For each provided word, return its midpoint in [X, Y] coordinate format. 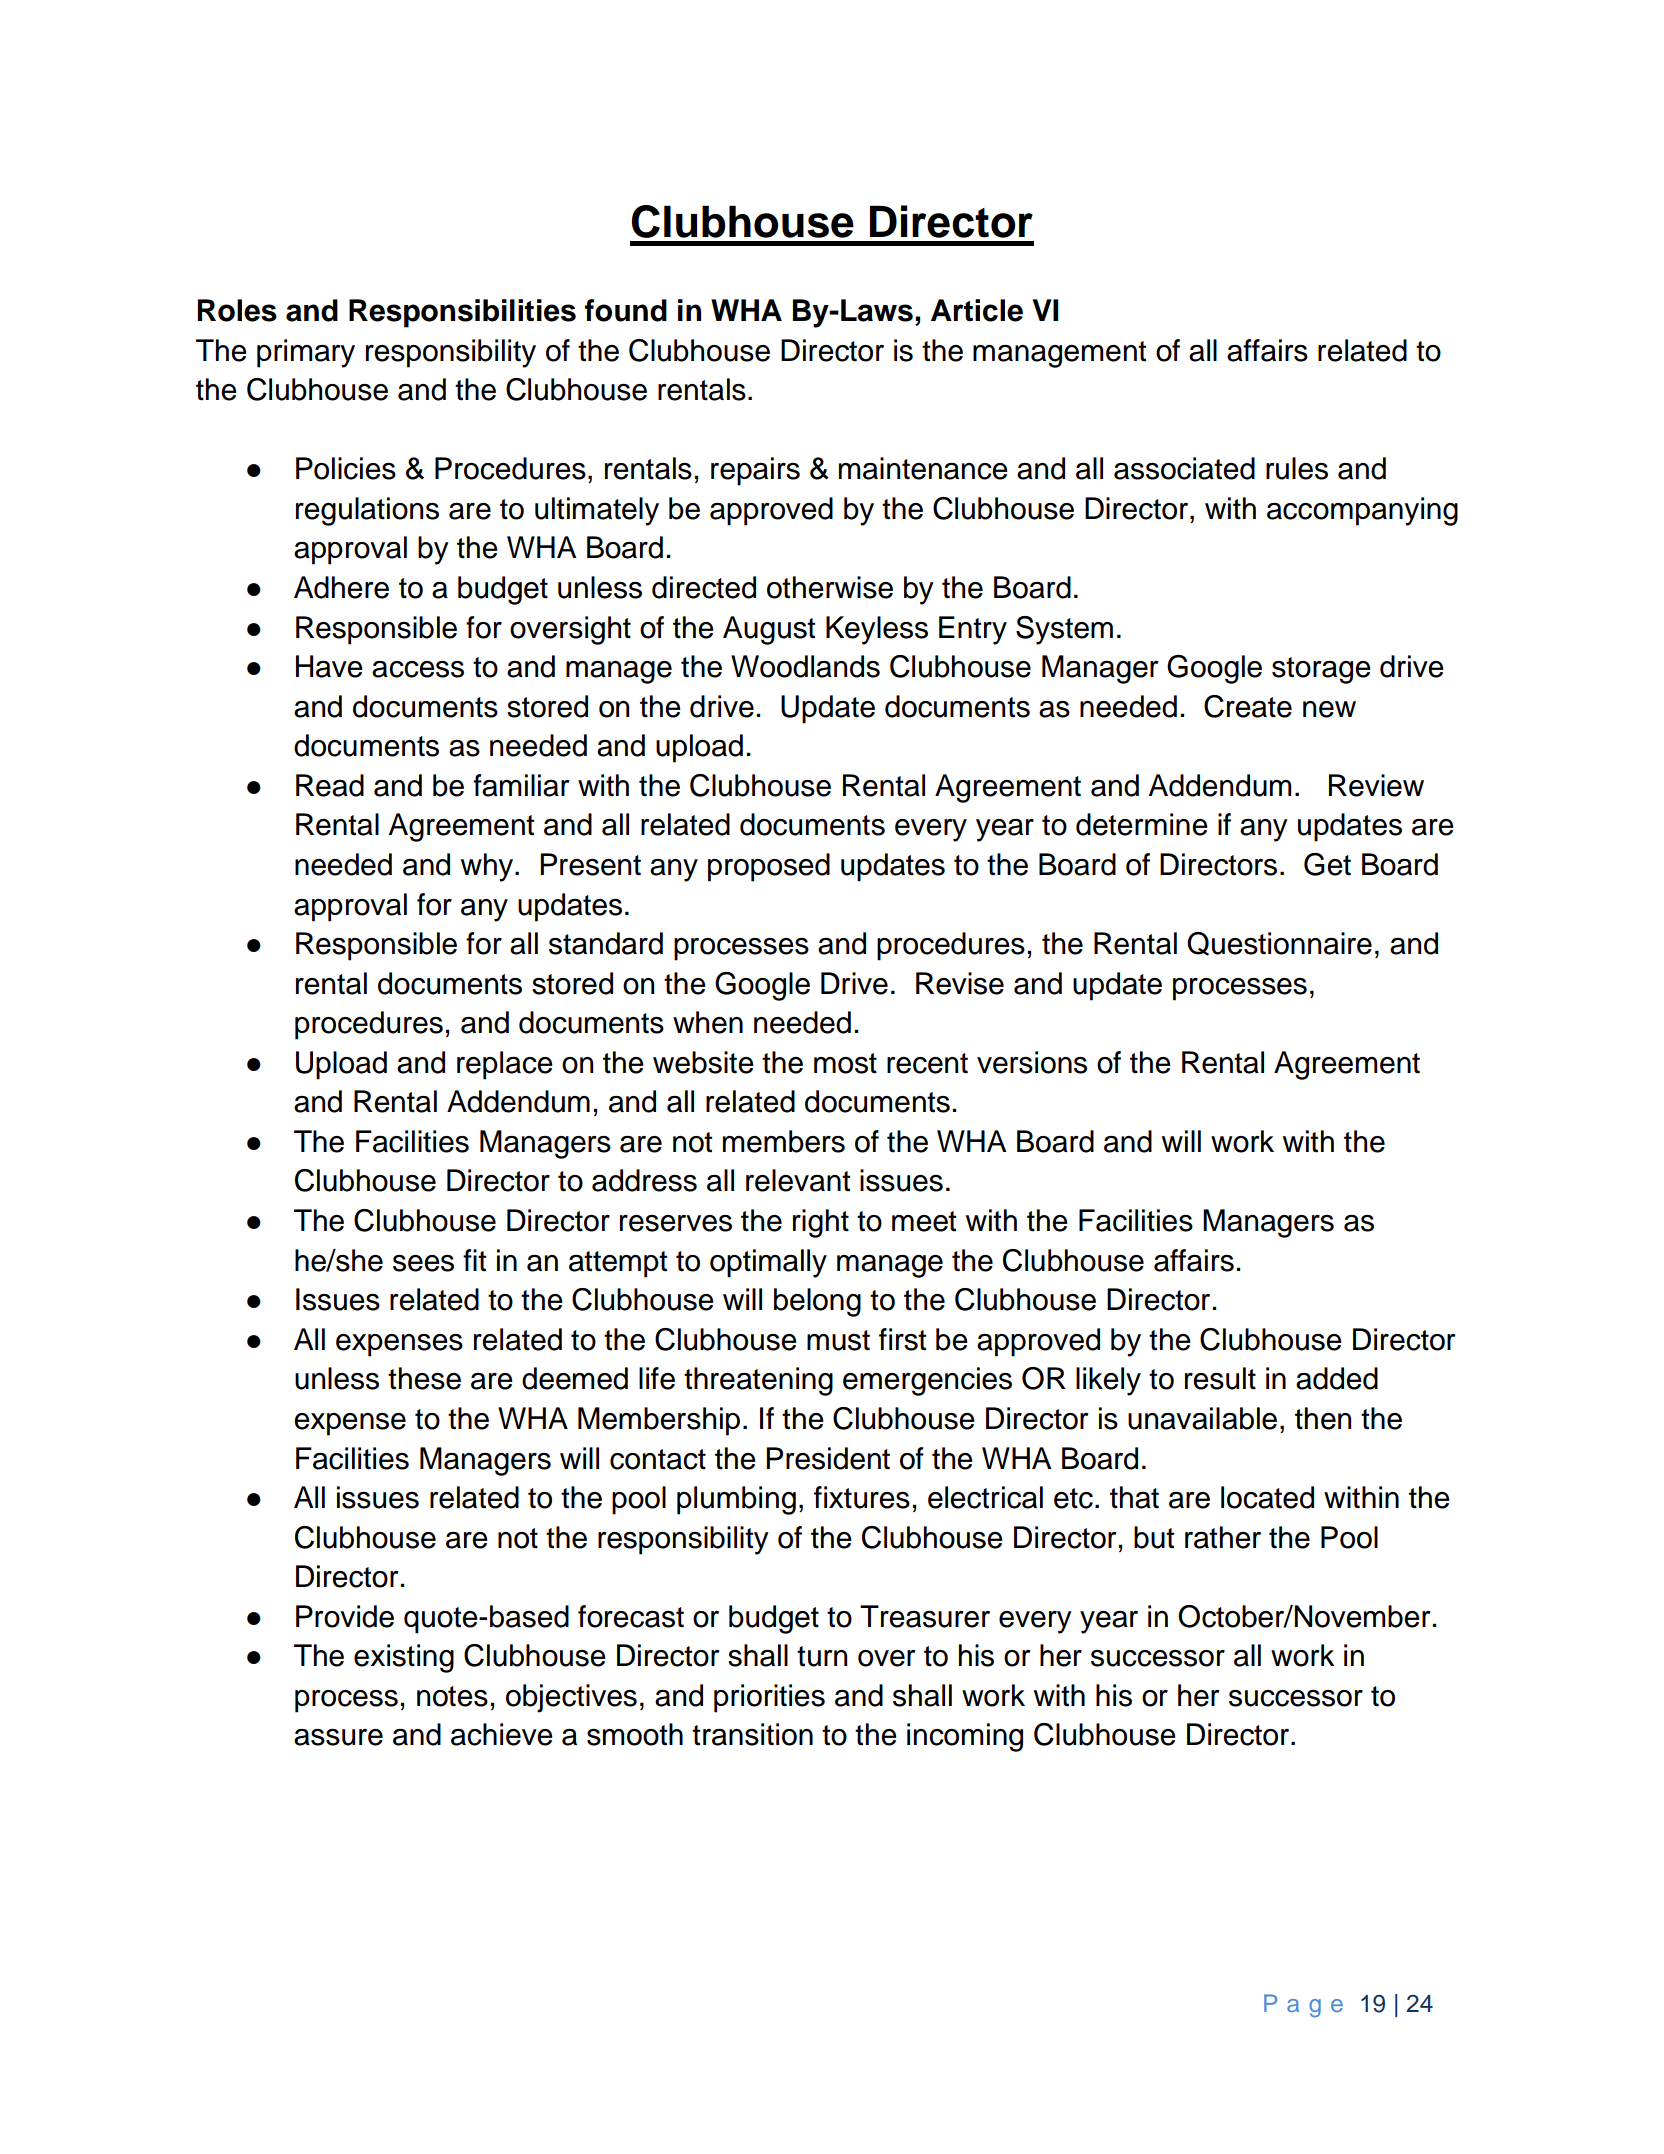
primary [306, 353]
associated [1184, 468]
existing [404, 1658]
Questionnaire [1279, 944]
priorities [769, 1698]
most [845, 1063]
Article [977, 310]
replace [505, 1065]
